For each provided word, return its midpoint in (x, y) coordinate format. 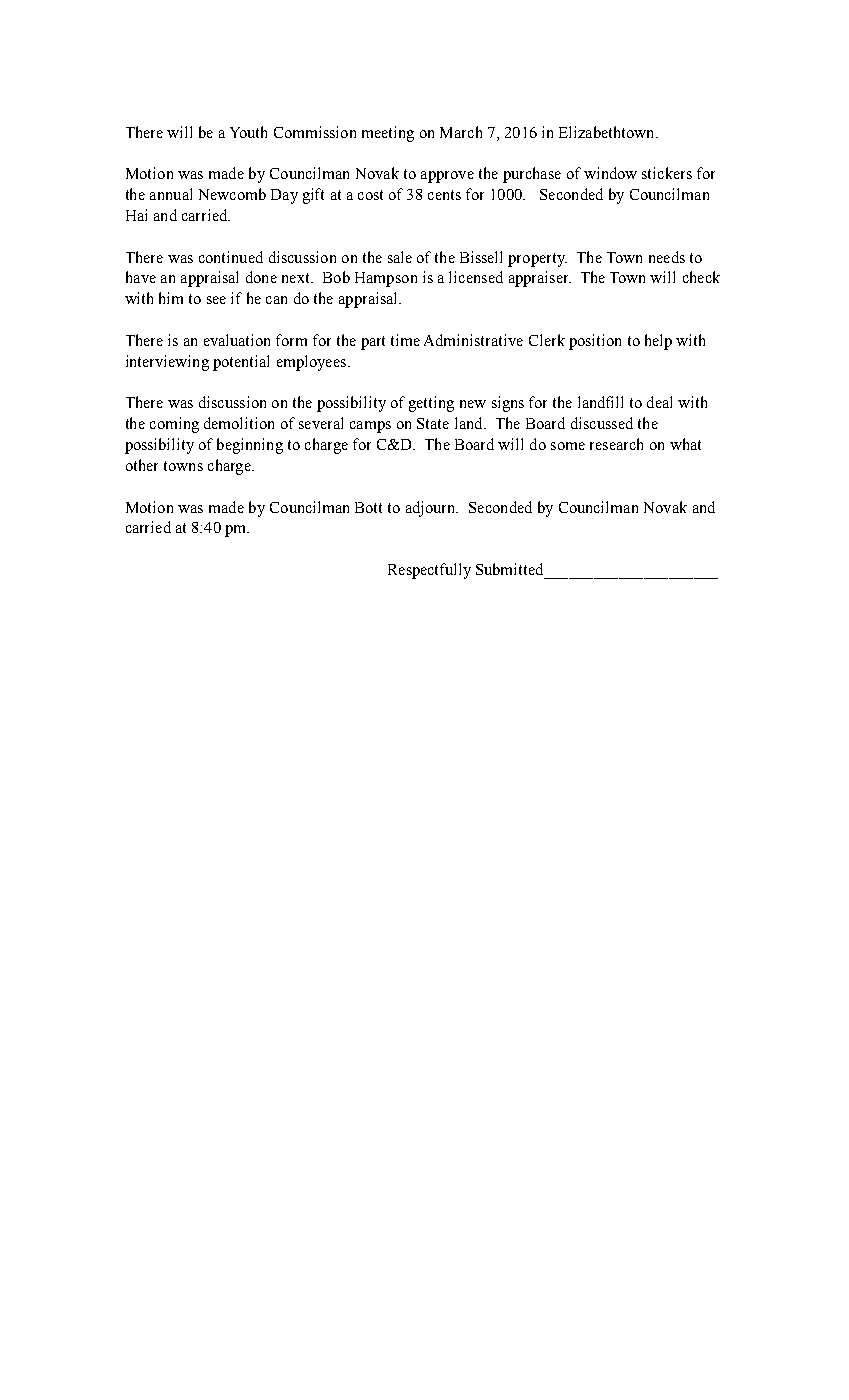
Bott (368, 507)
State (433, 423)
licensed (476, 277)
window (610, 173)
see (216, 300)
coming (174, 425)
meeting (388, 134)
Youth (248, 132)
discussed (602, 423)
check (701, 277)
